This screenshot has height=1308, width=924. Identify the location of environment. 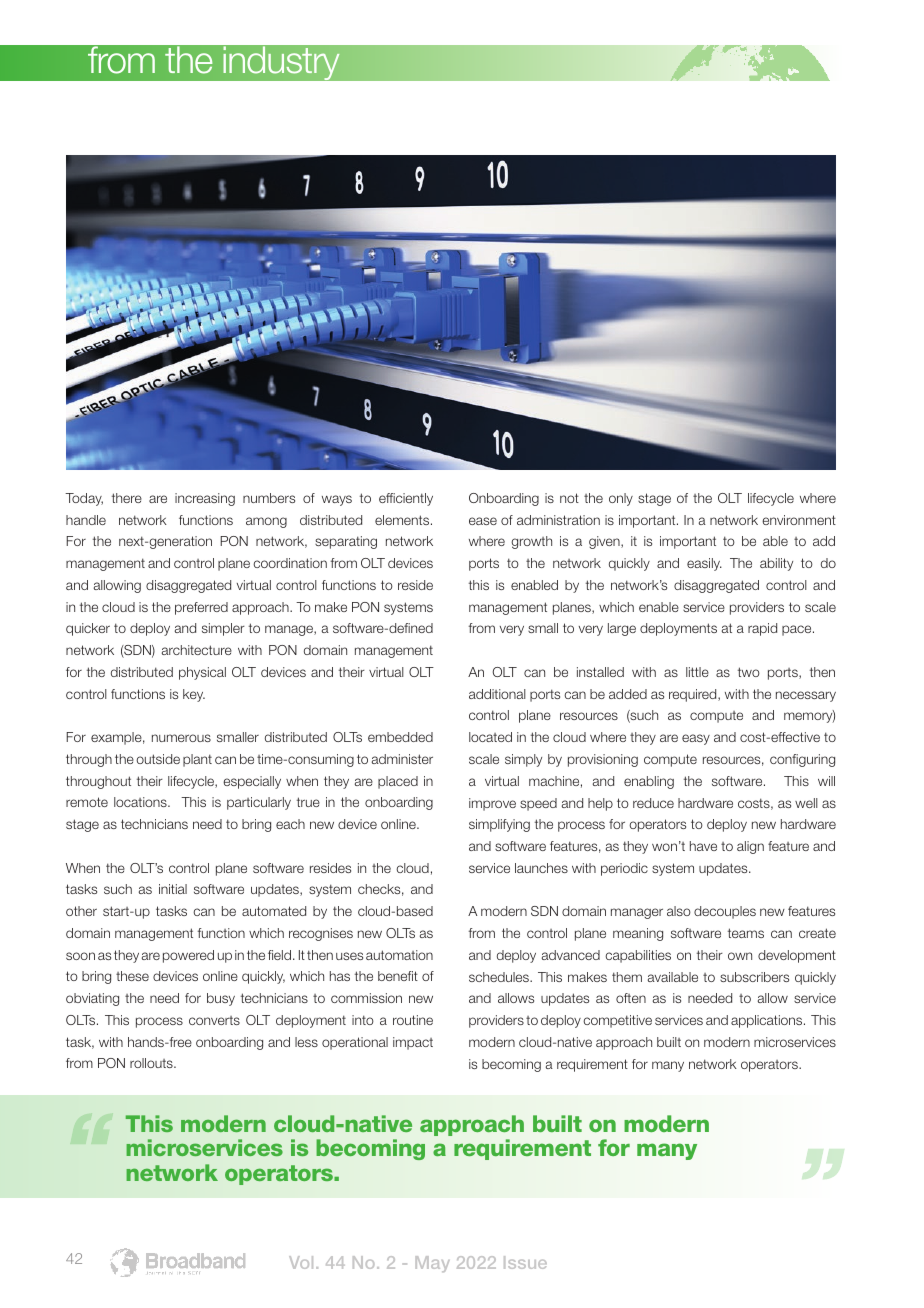
(799, 520).
